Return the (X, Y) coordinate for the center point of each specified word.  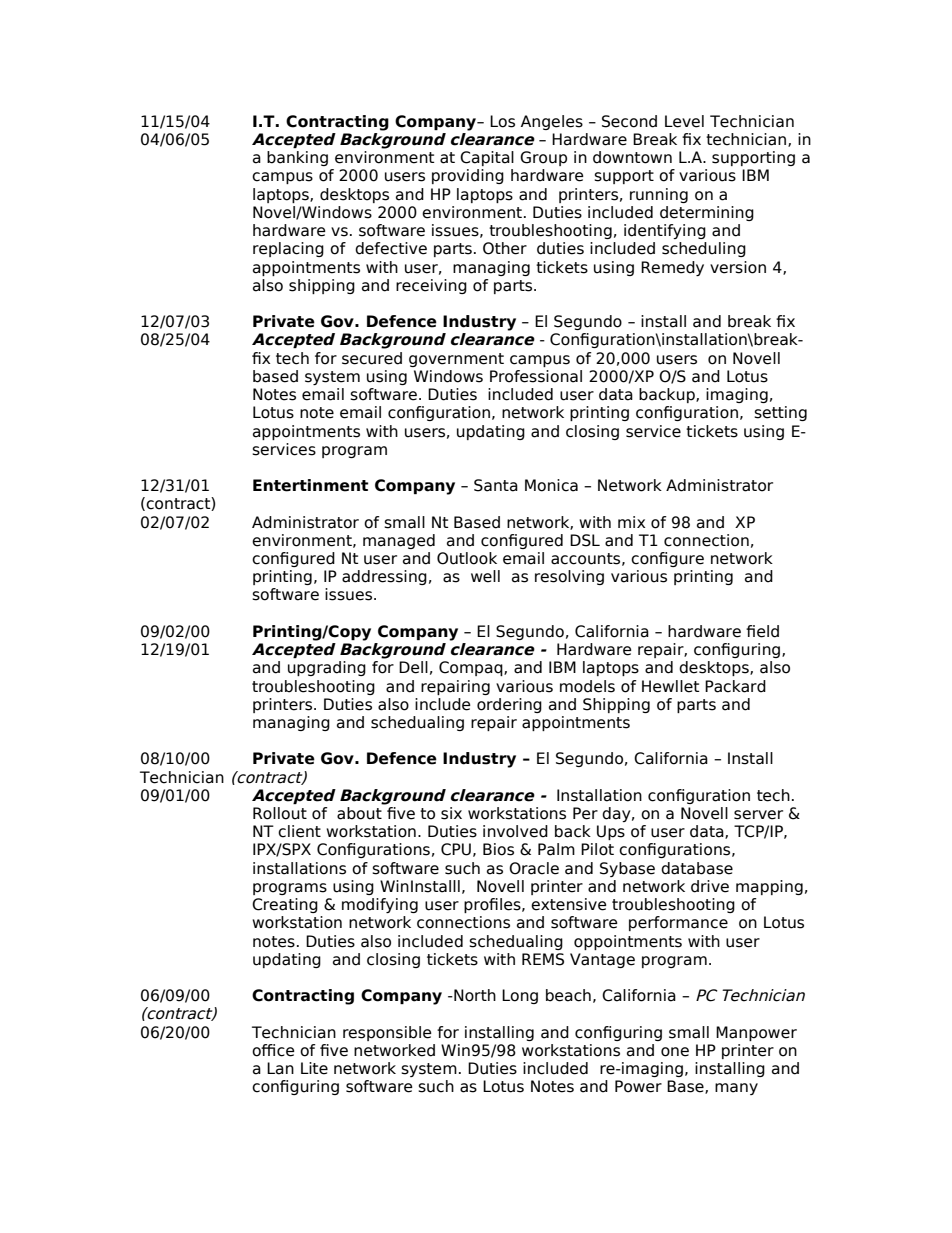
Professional (536, 376)
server (758, 815)
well (485, 576)
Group (543, 158)
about (359, 813)
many (736, 1089)
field (762, 631)
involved (515, 831)
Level (684, 121)
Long (520, 996)
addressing (384, 577)
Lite (314, 1068)
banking (297, 158)
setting (780, 413)
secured (372, 358)
